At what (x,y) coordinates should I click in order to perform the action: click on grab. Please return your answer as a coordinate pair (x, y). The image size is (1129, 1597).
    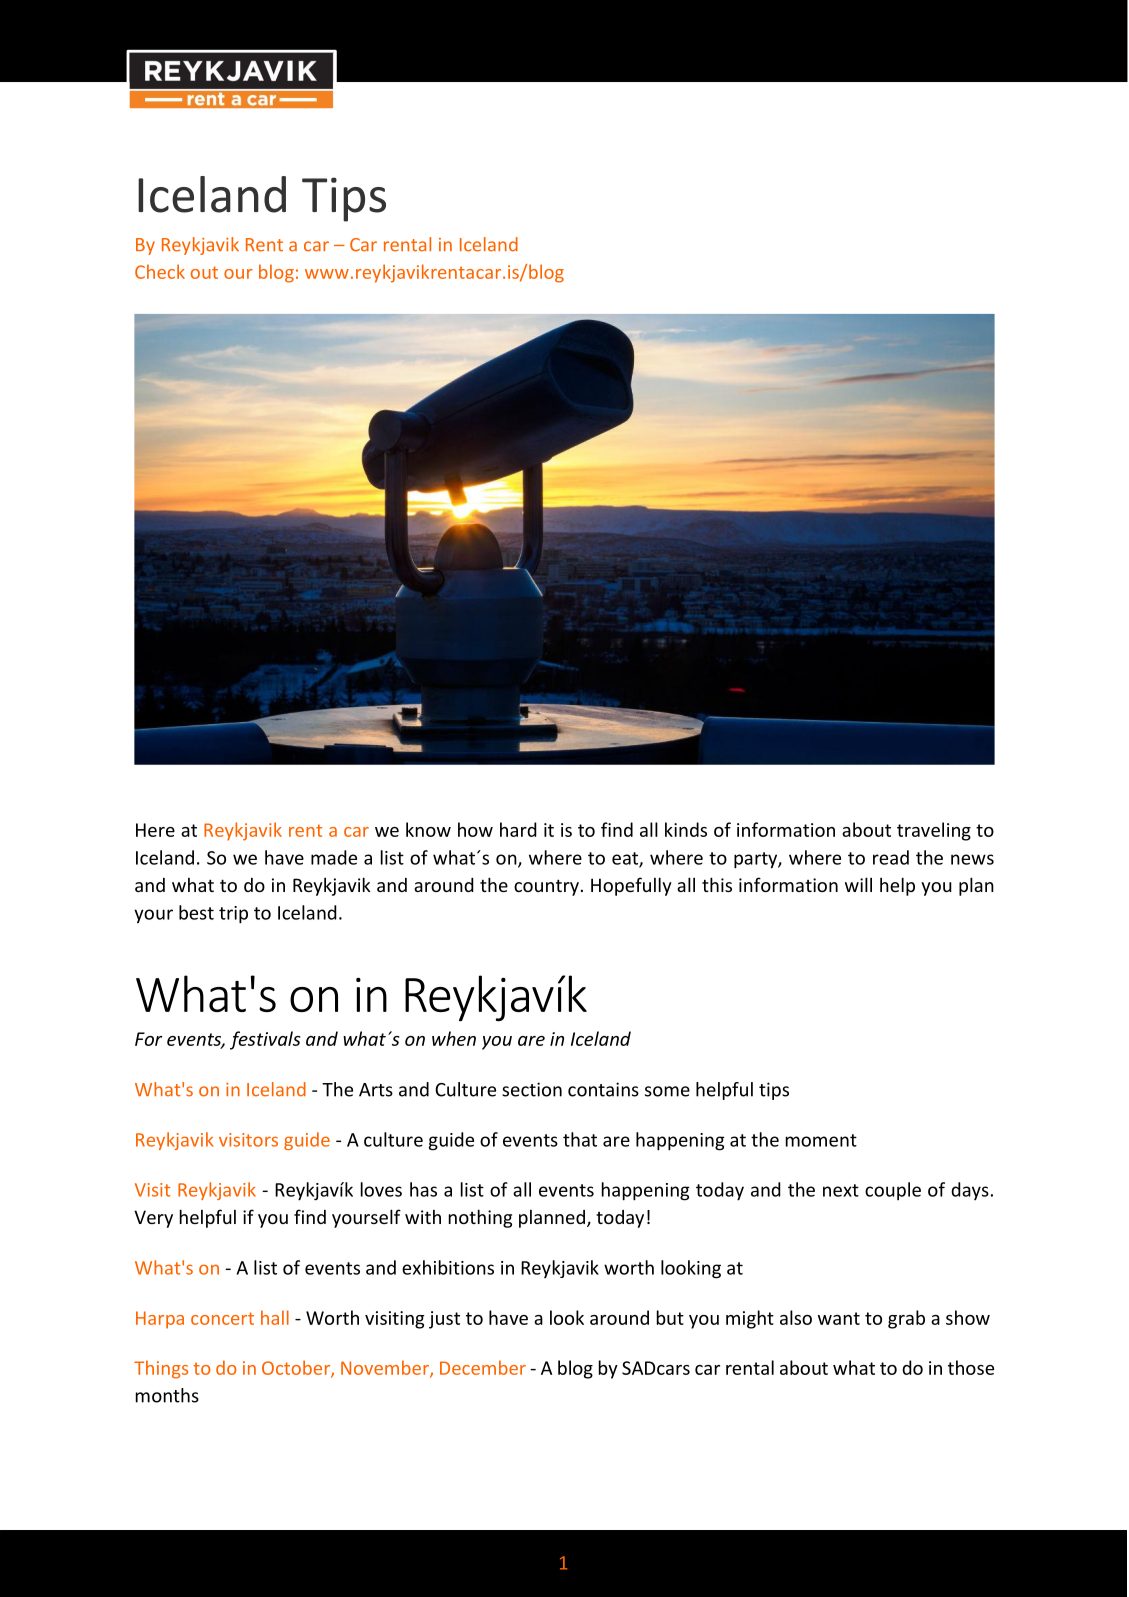
    Looking at the image, I should click on (906, 1319).
